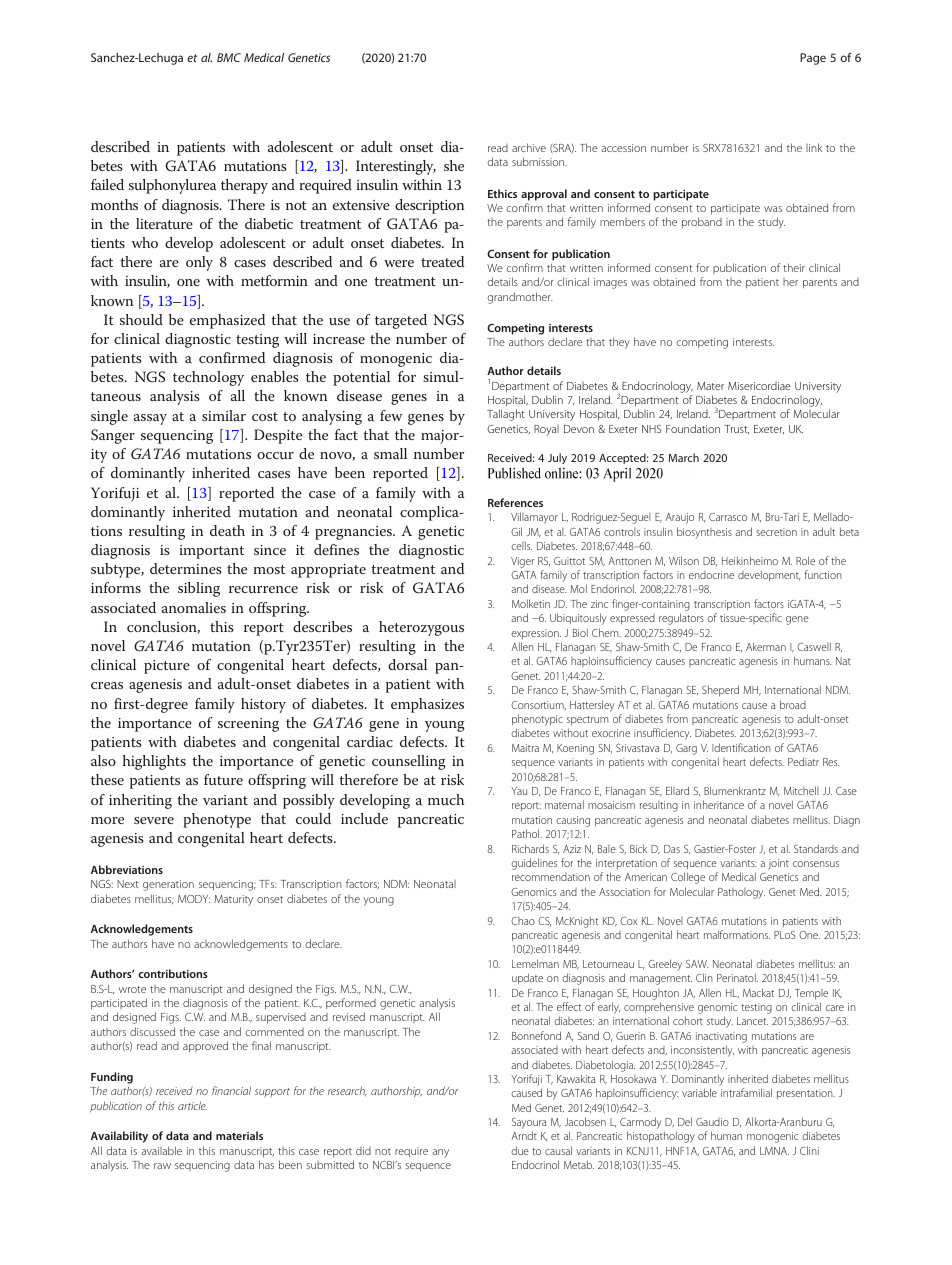 The width and height of the image is (952, 1265). I want to click on Trust, so click(736, 429).
